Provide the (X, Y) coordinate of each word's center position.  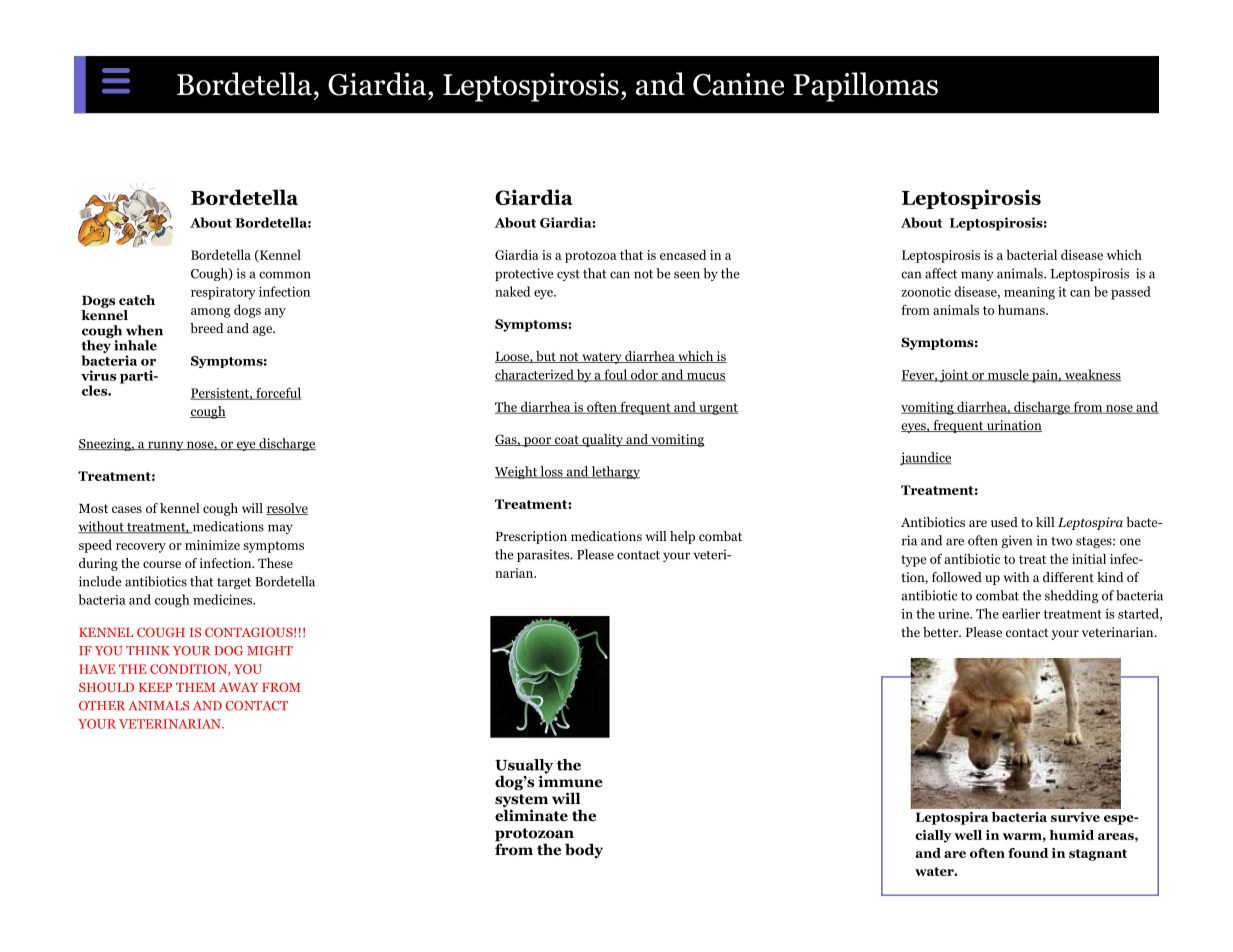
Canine (738, 84)
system (521, 802)
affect (941, 273)
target (234, 583)
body (584, 850)
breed (207, 328)
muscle (1008, 375)
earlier (1021, 613)
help (682, 537)
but (546, 357)
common (285, 275)
